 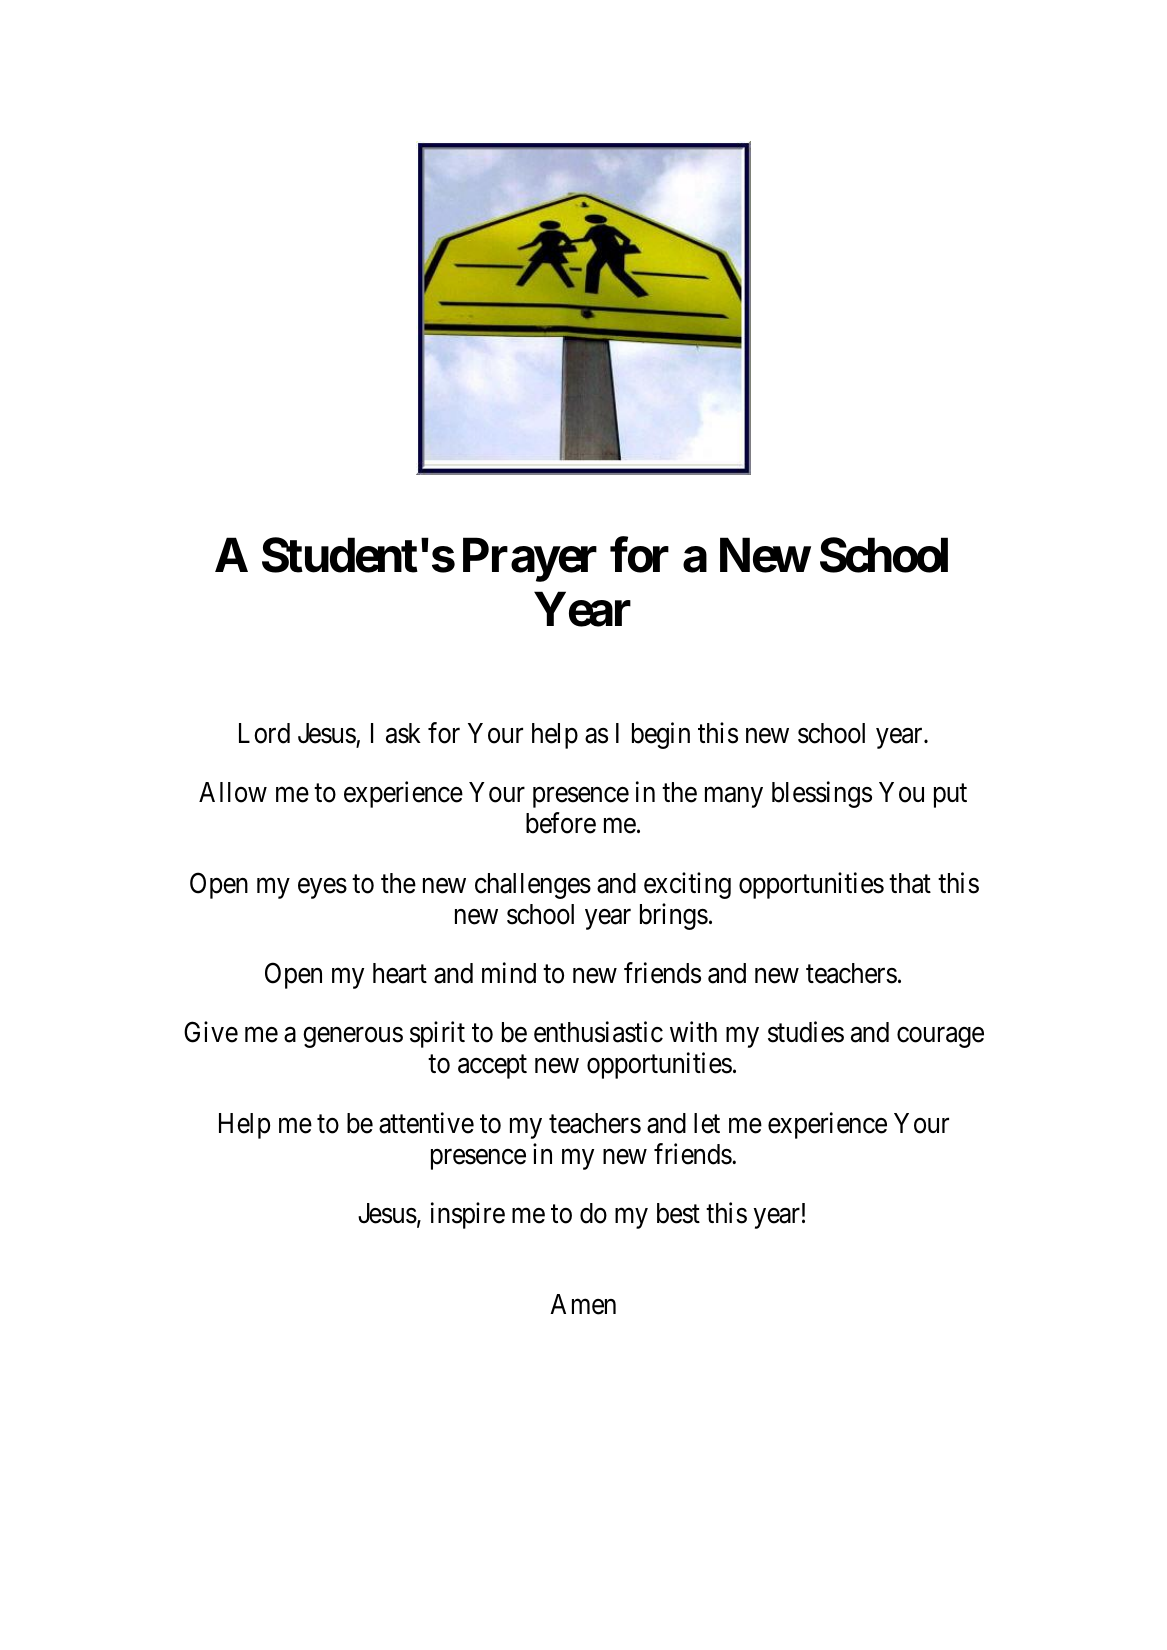 What do you see at coordinates (468, 1215) in the document?
I see `inspire` at bounding box center [468, 1215].
